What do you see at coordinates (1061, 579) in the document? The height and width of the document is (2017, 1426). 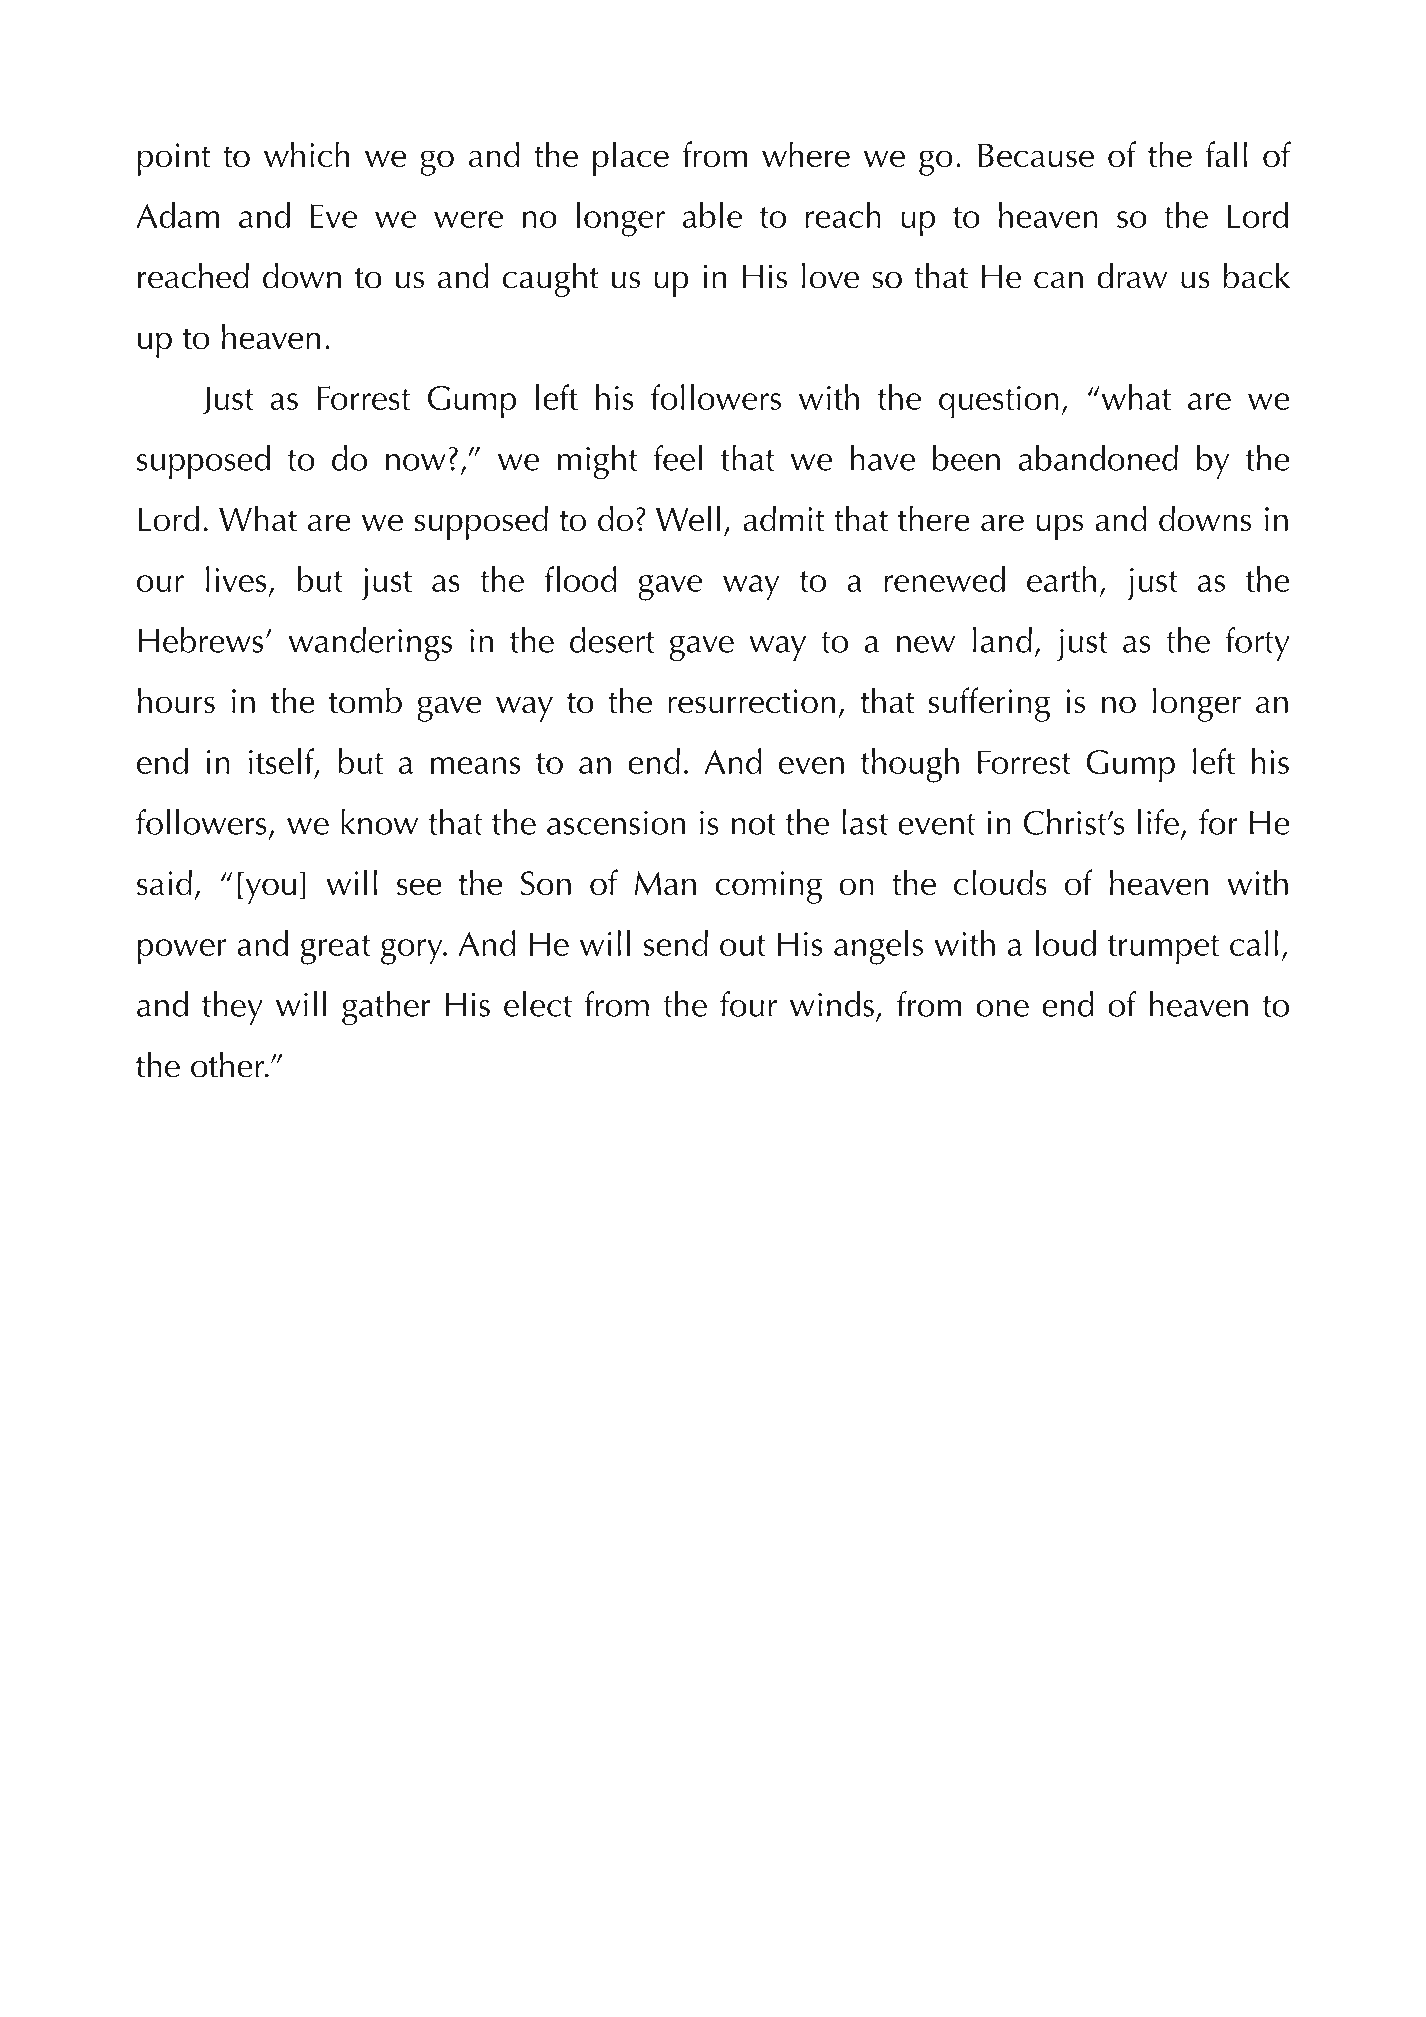 I see `earth` at bounding box center [1061, 579].
